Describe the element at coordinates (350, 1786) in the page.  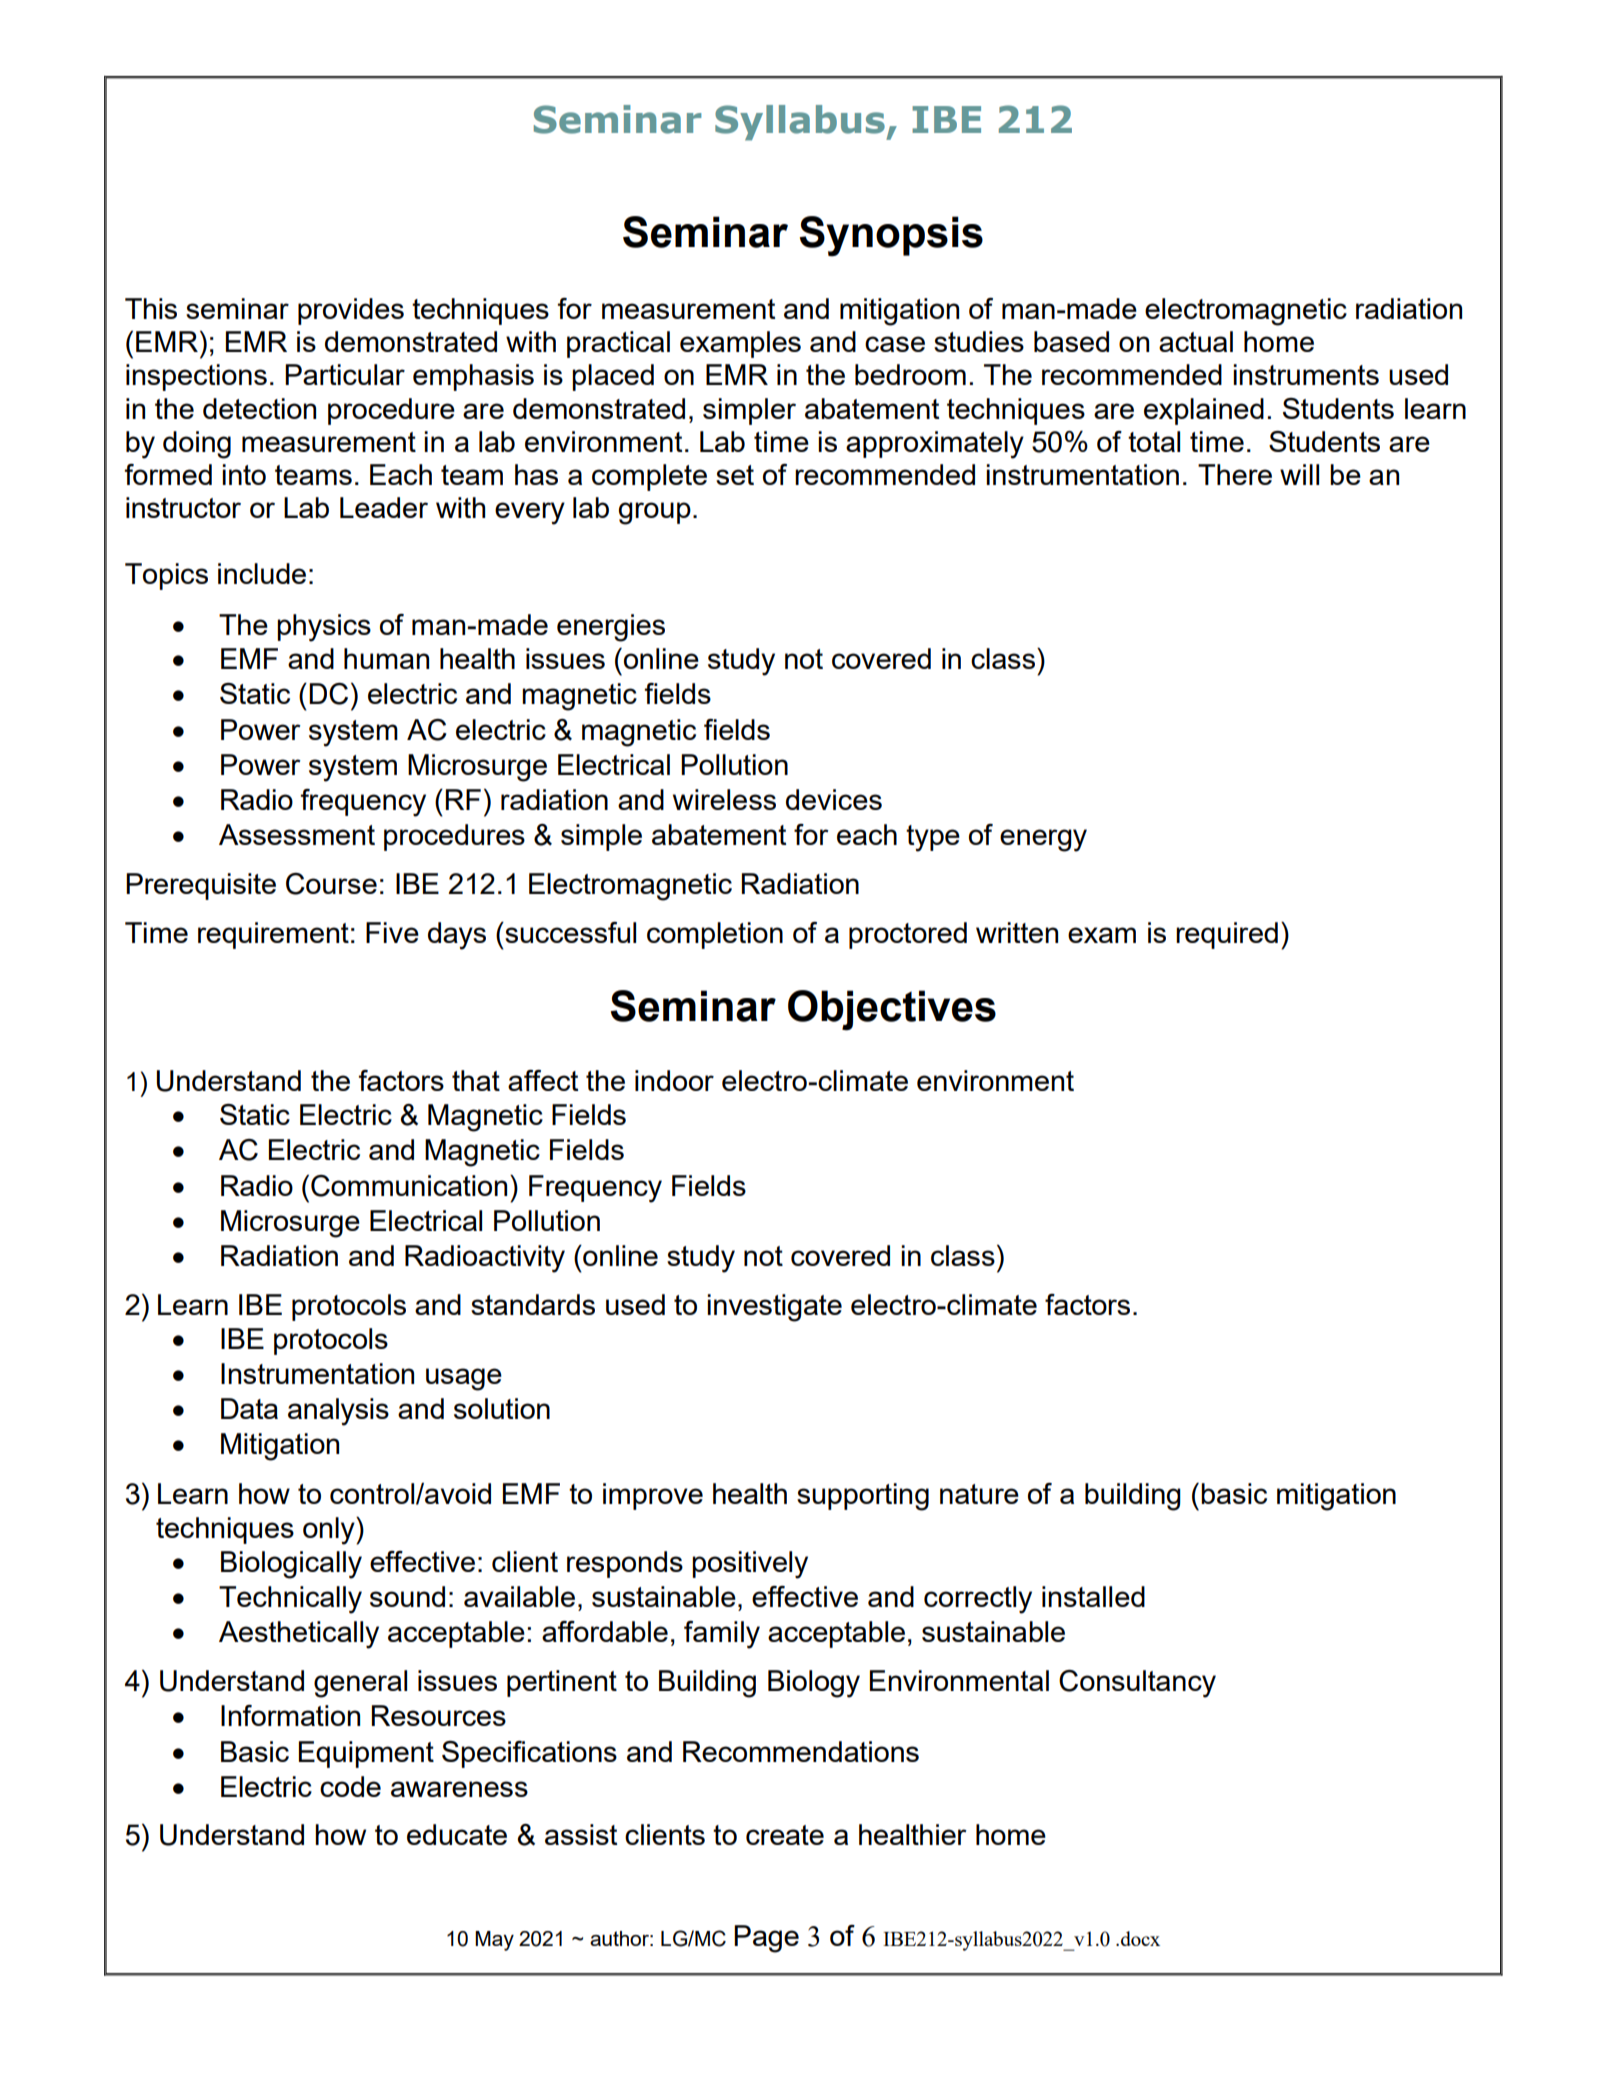
I see `code` at that location.
